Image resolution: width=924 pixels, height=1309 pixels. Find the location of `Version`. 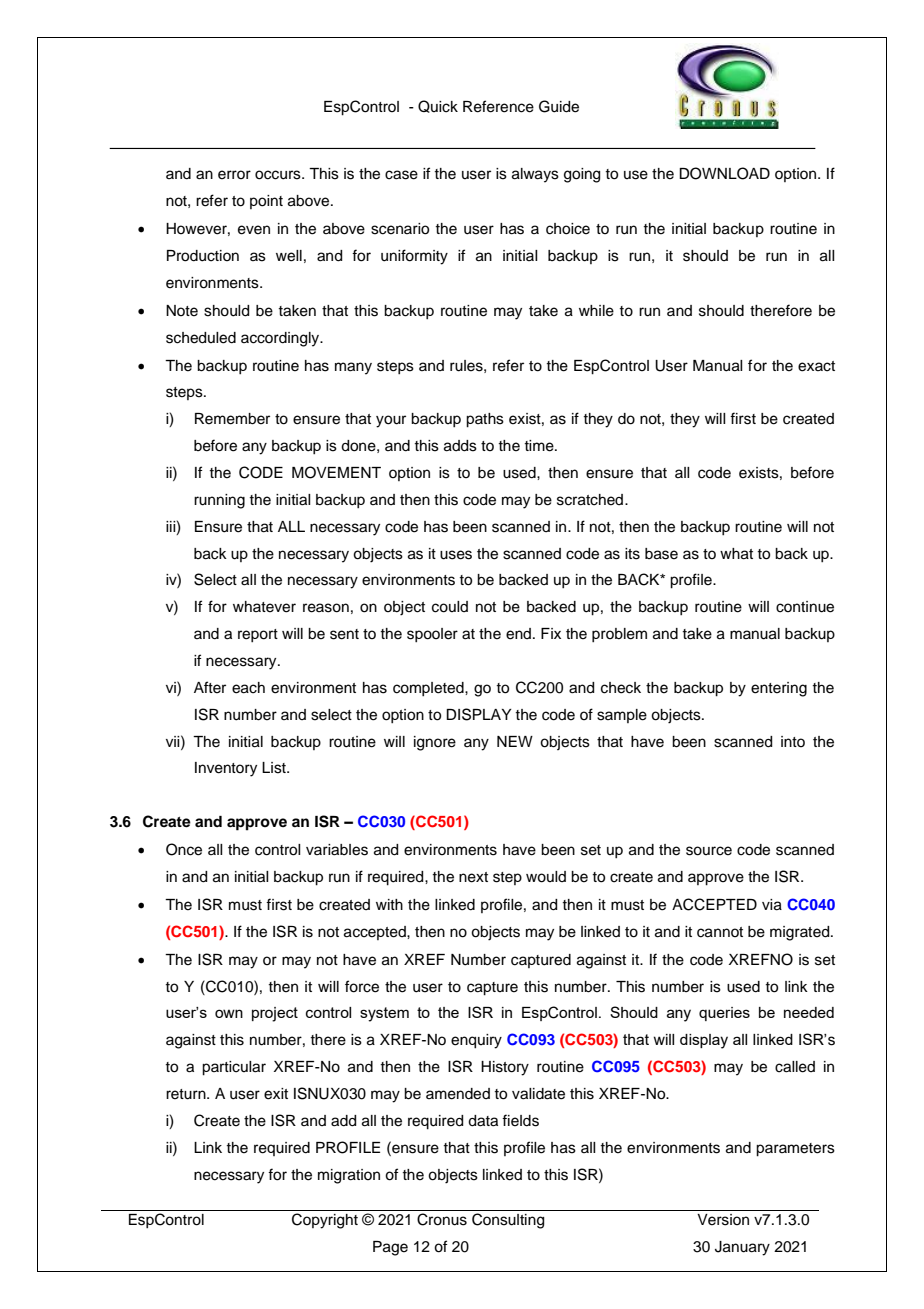

Version is located at coordinates (723, 1220).
